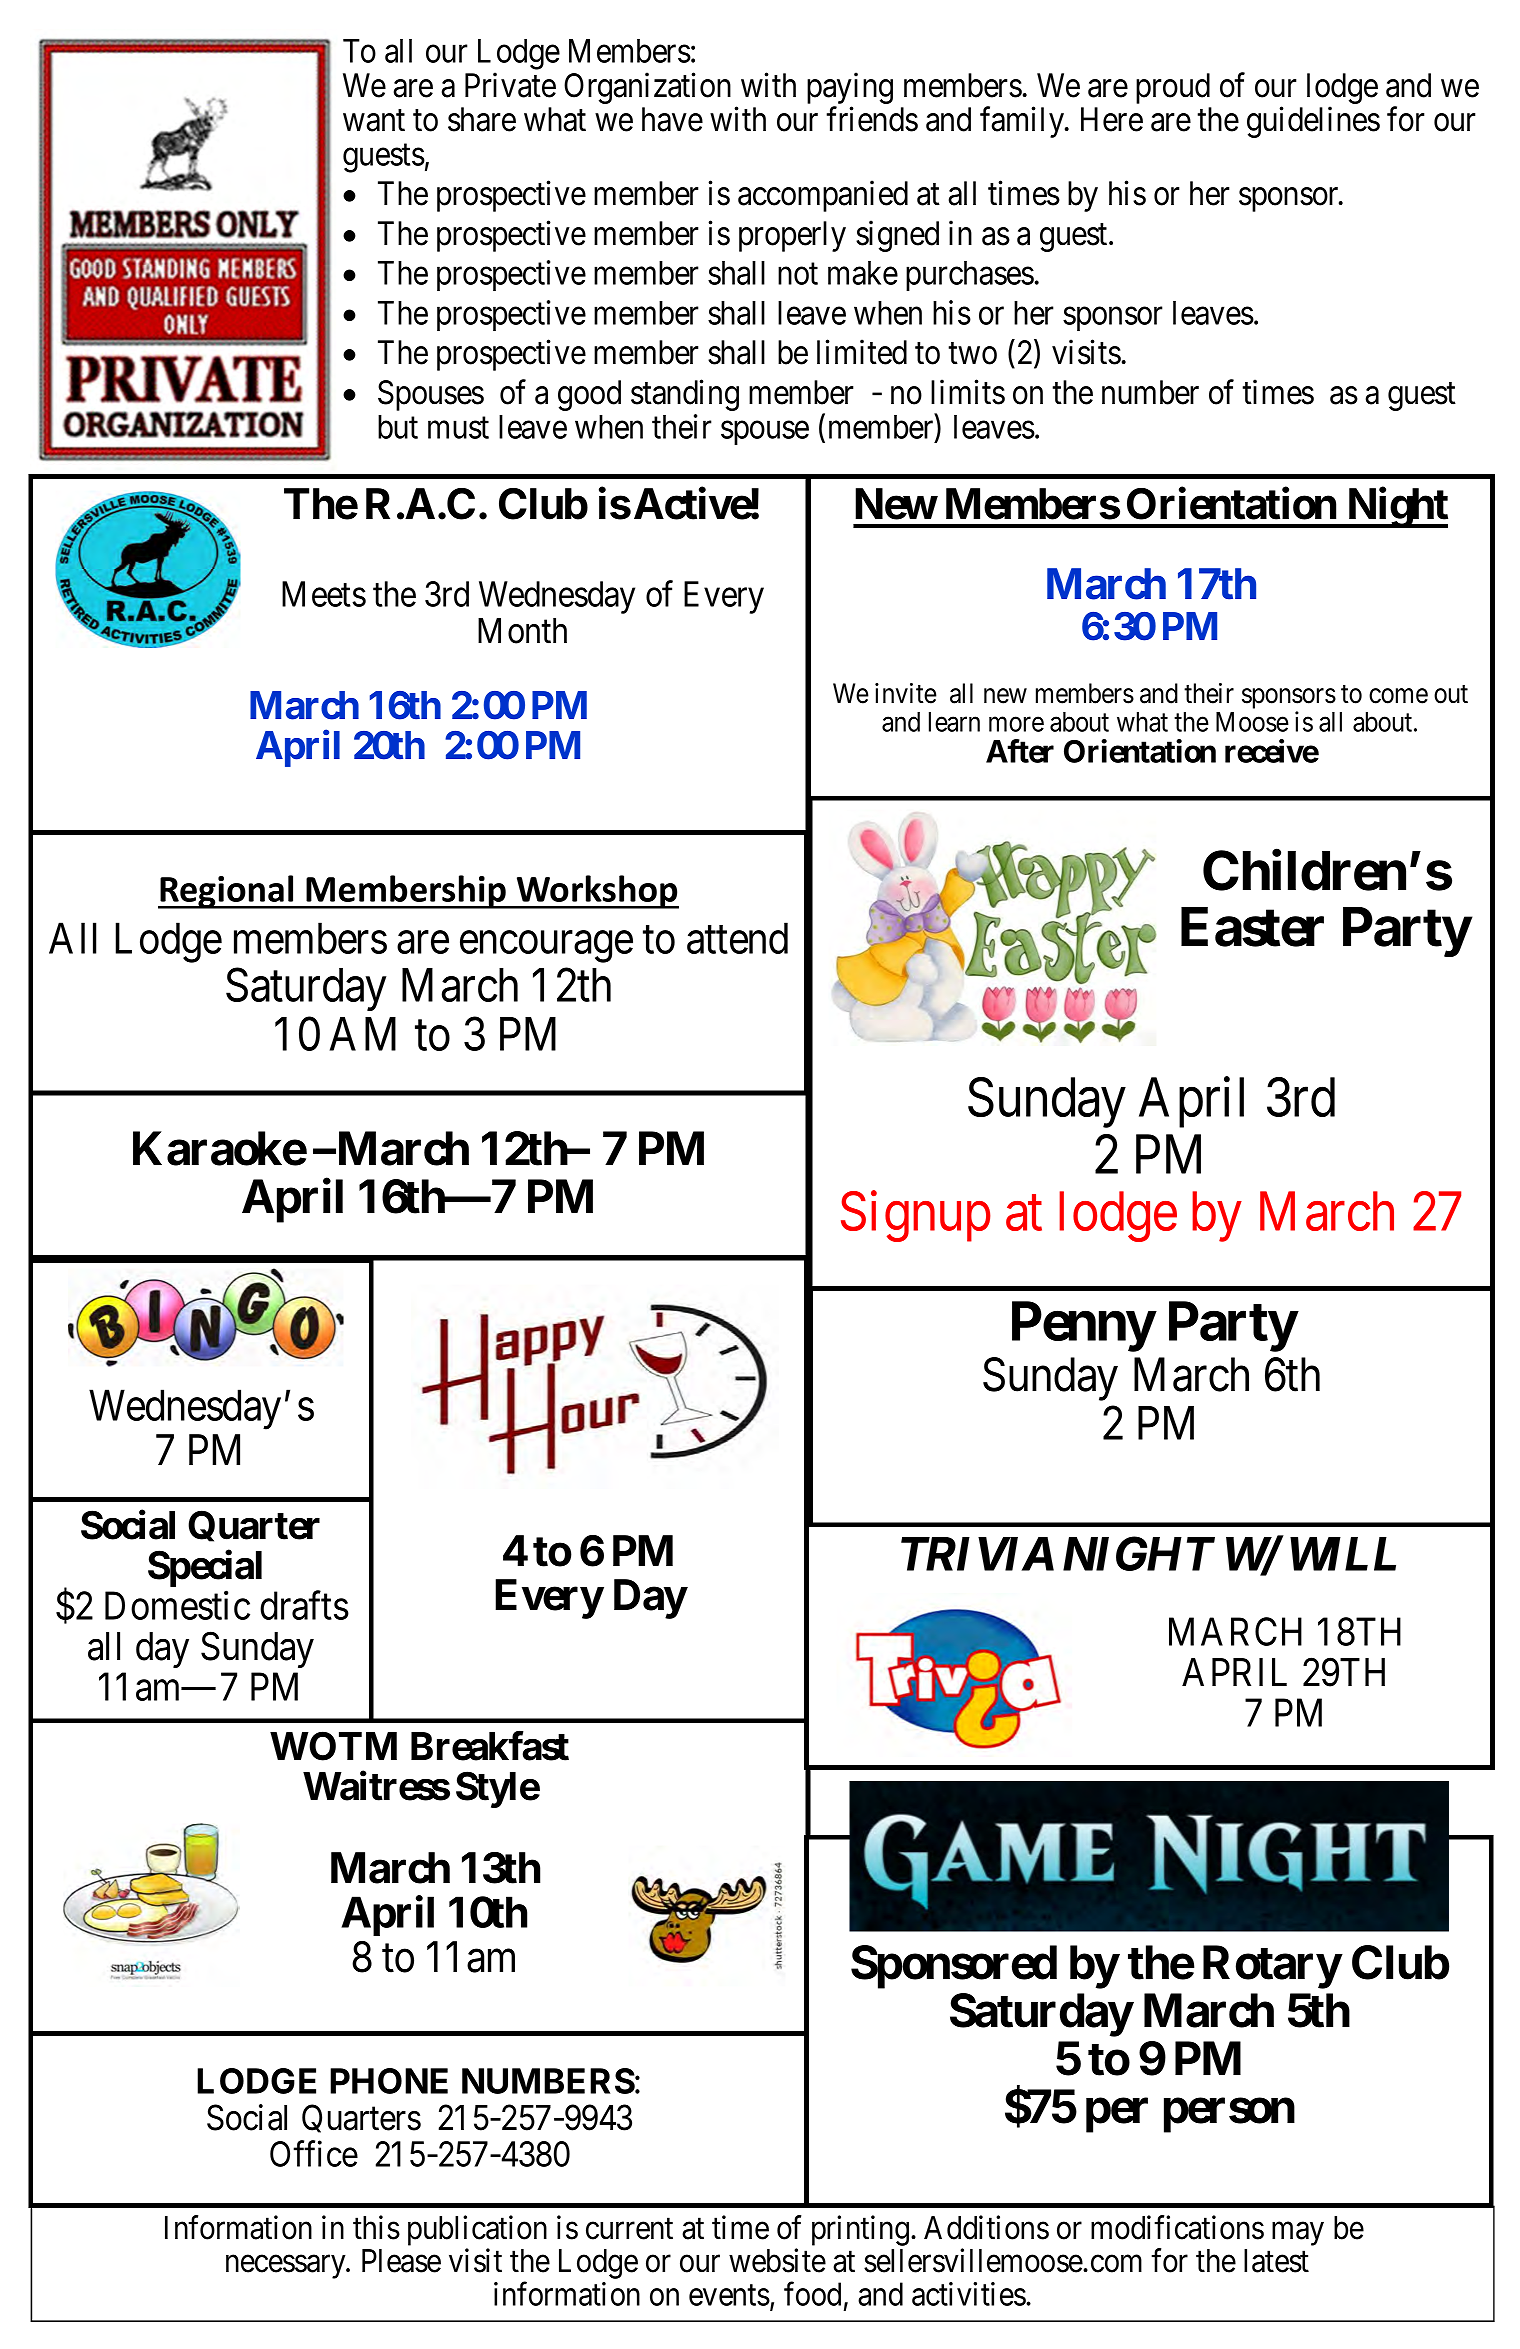 Image resolution: width=1520 pixels, height=2349 pixels. What do you see at coordinates (490, 1746) in the image?
I see `Breakfast` at bounding box center [490, 1746].
